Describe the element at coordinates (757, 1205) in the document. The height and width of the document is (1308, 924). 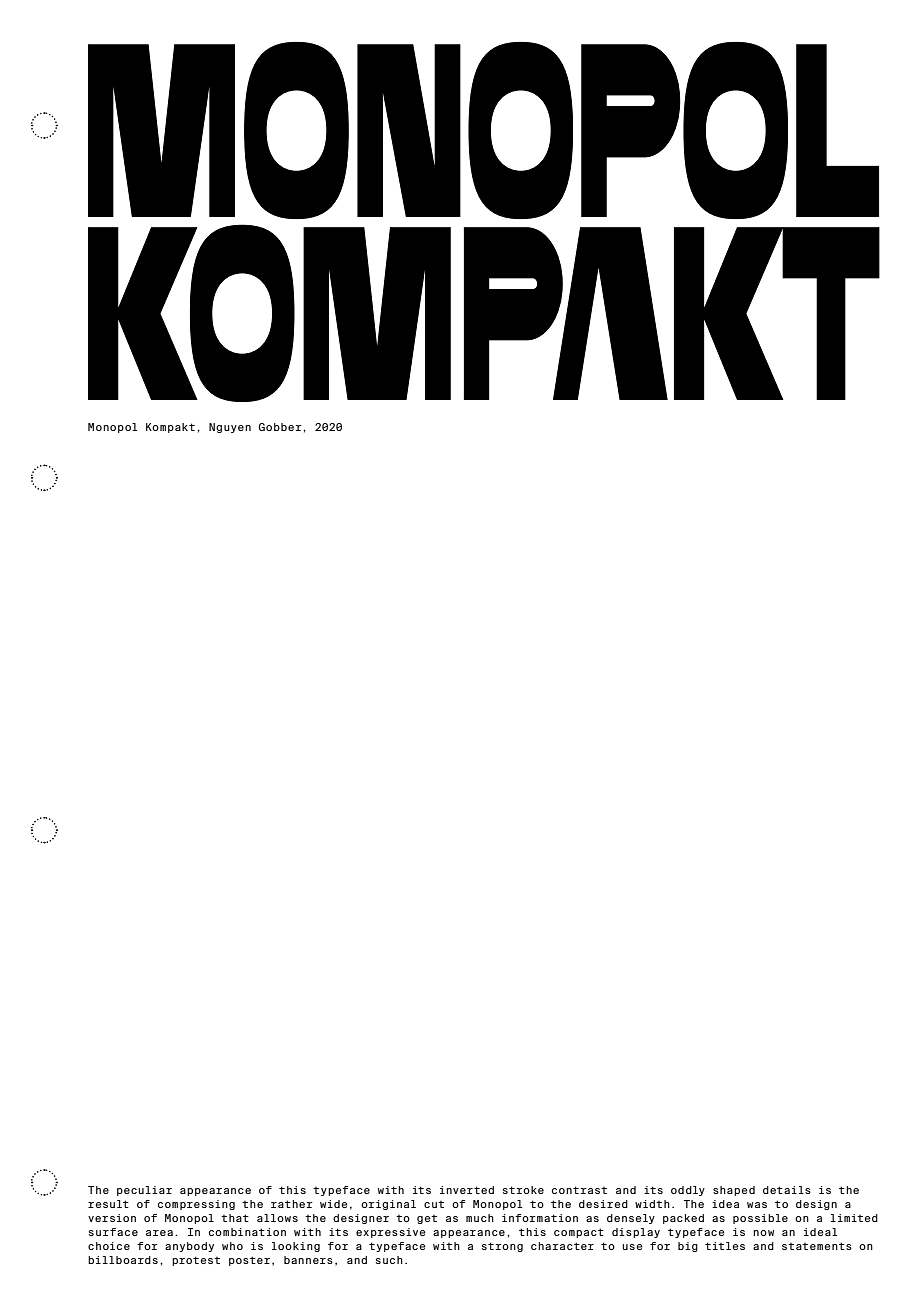
I see `was` at that location.
